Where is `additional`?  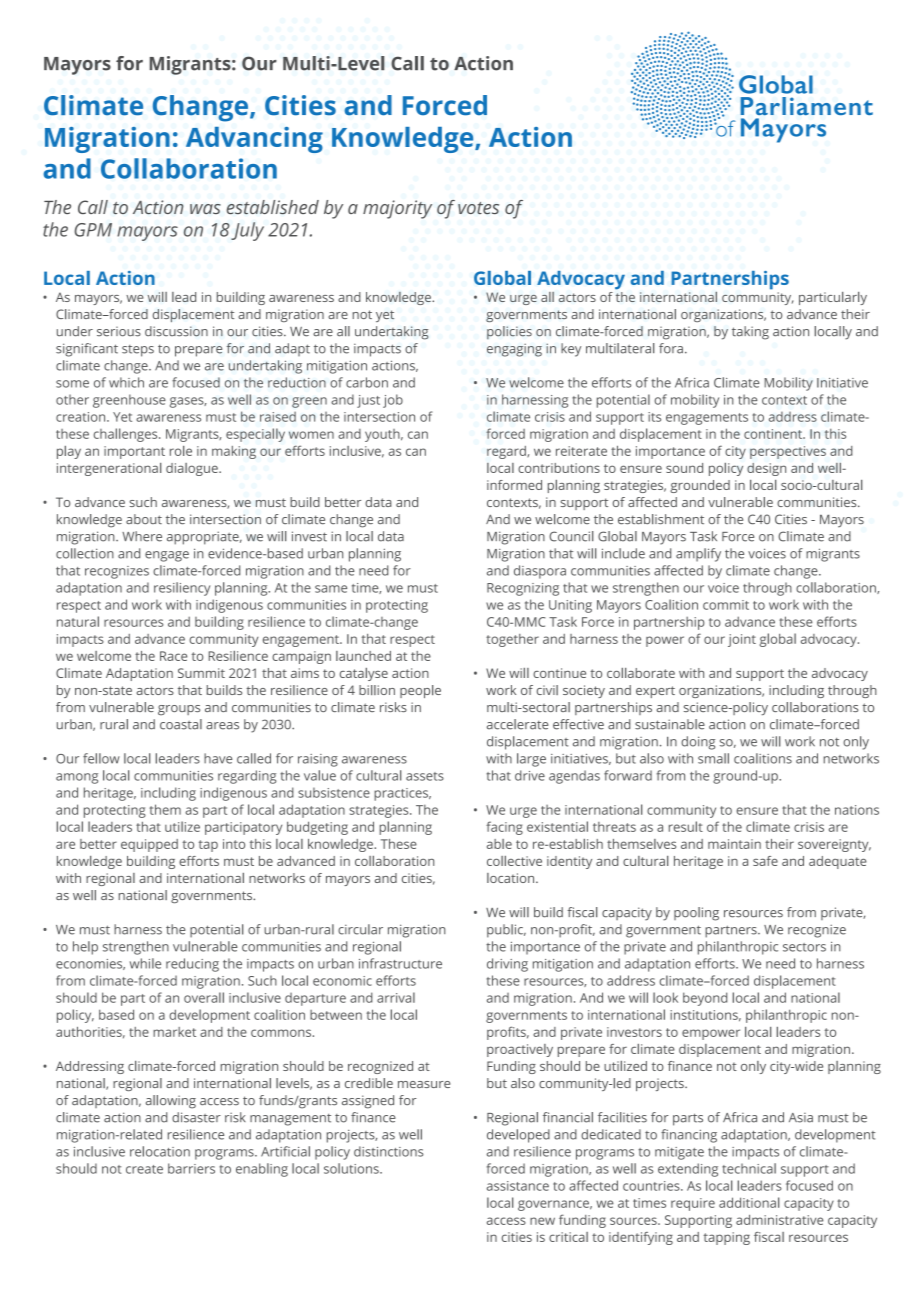
additional is located at coordinates (749, 1202).
